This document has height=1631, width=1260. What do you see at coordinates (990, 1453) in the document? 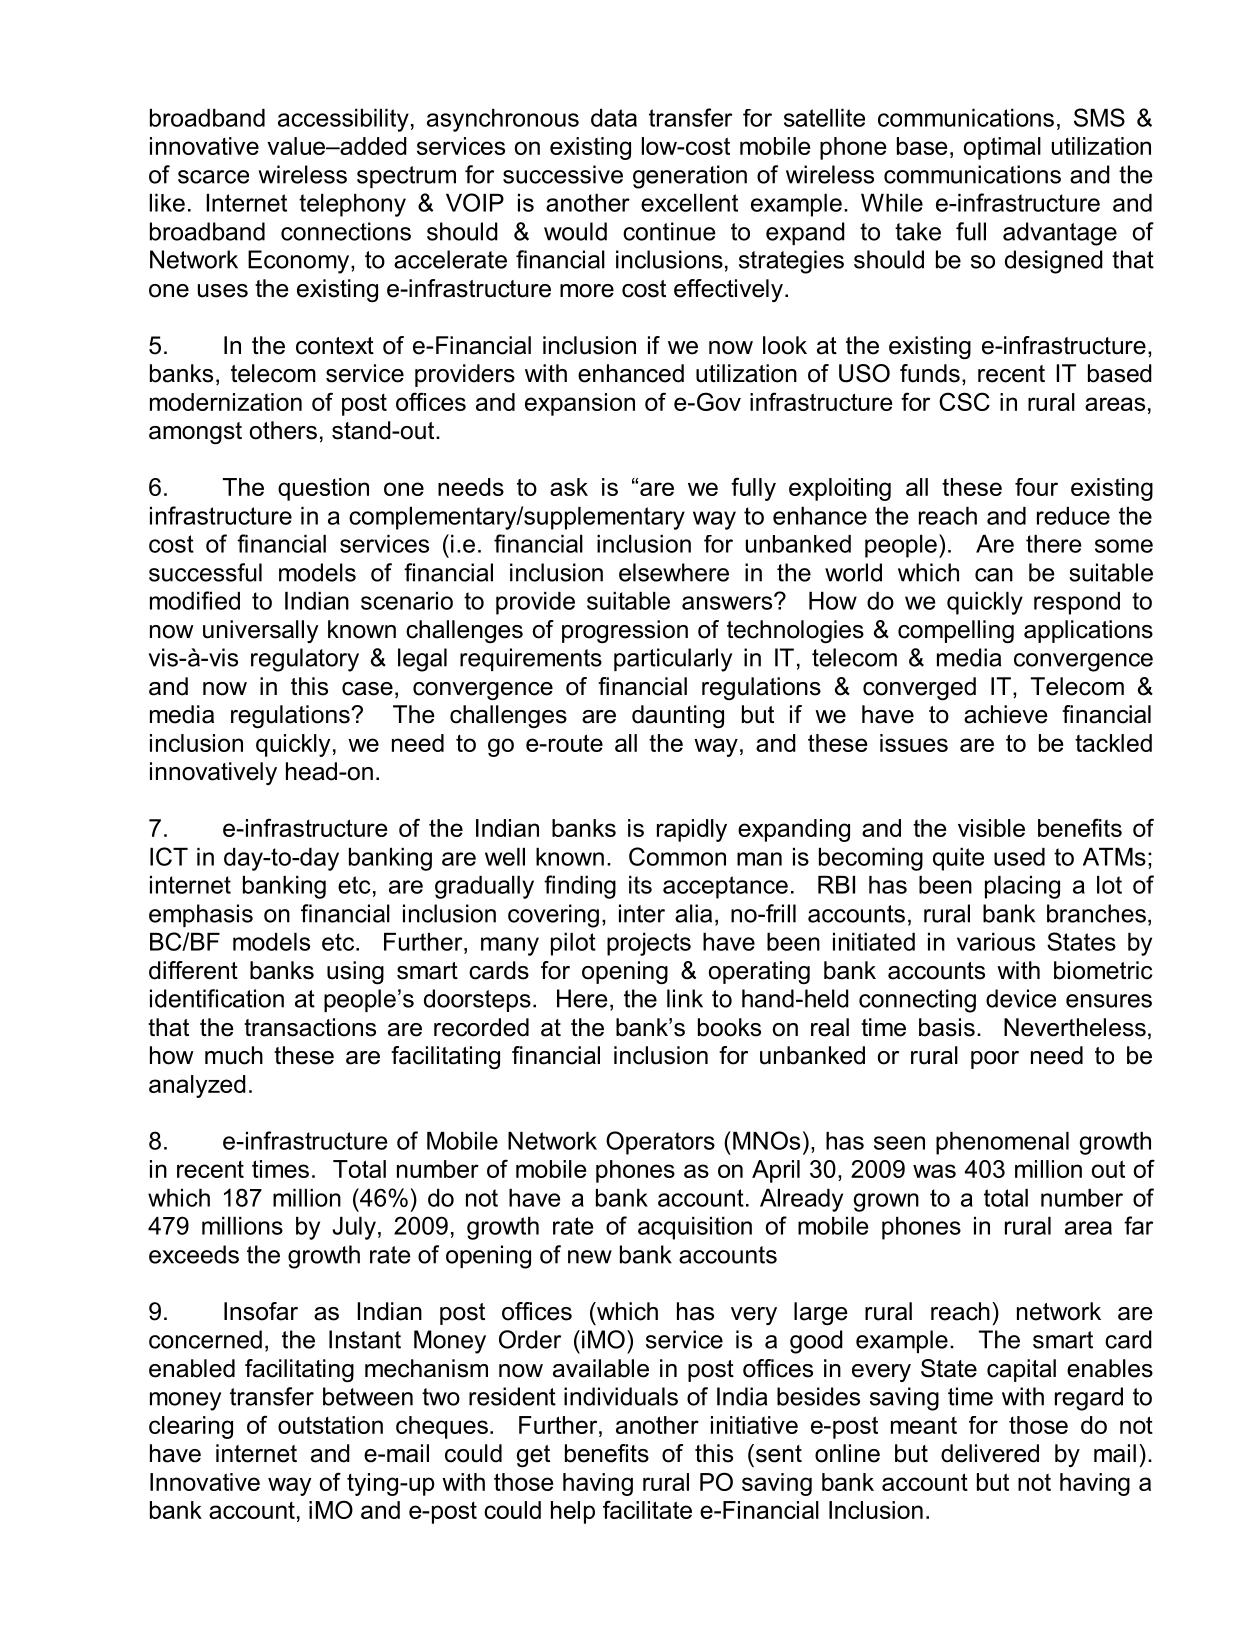
I see `delivered` at bounding box center [990, 1453].
